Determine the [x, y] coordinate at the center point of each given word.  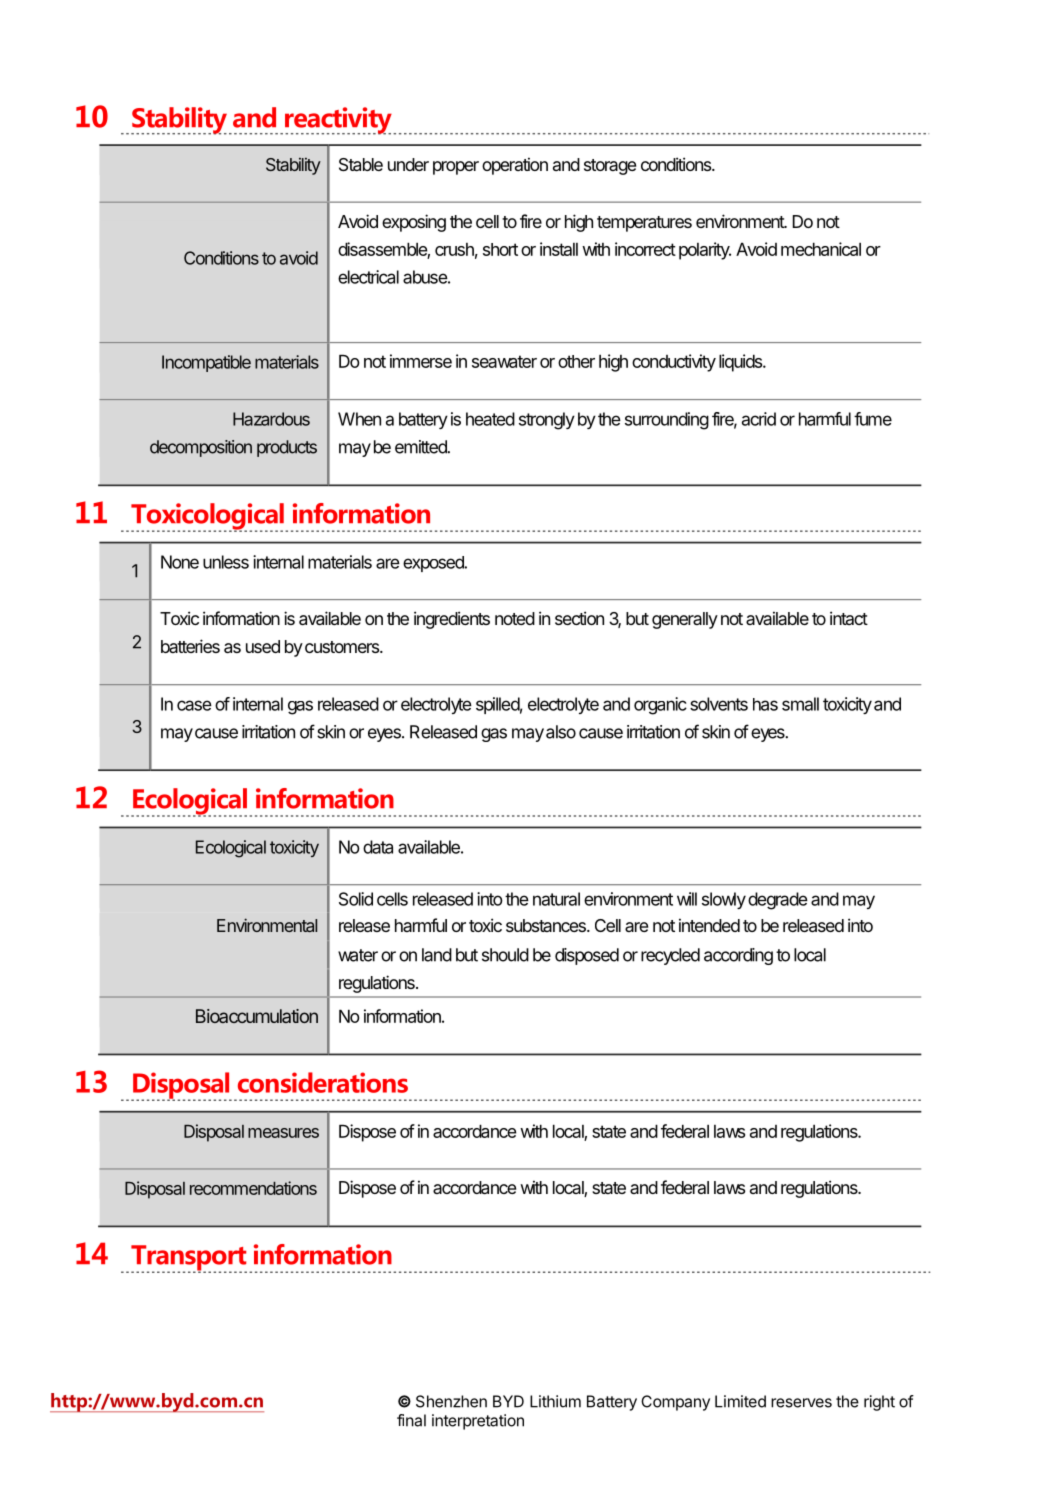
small [800, 704]
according [738, 956]
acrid [759, 419]
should [505, 955]
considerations [323, 1082]
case [194, 705]
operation [515, 166]
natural [556, 899]
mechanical [821, 249]
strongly [547, 421]
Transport [189, 1259]
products [287, 448]
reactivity [339, 121]
